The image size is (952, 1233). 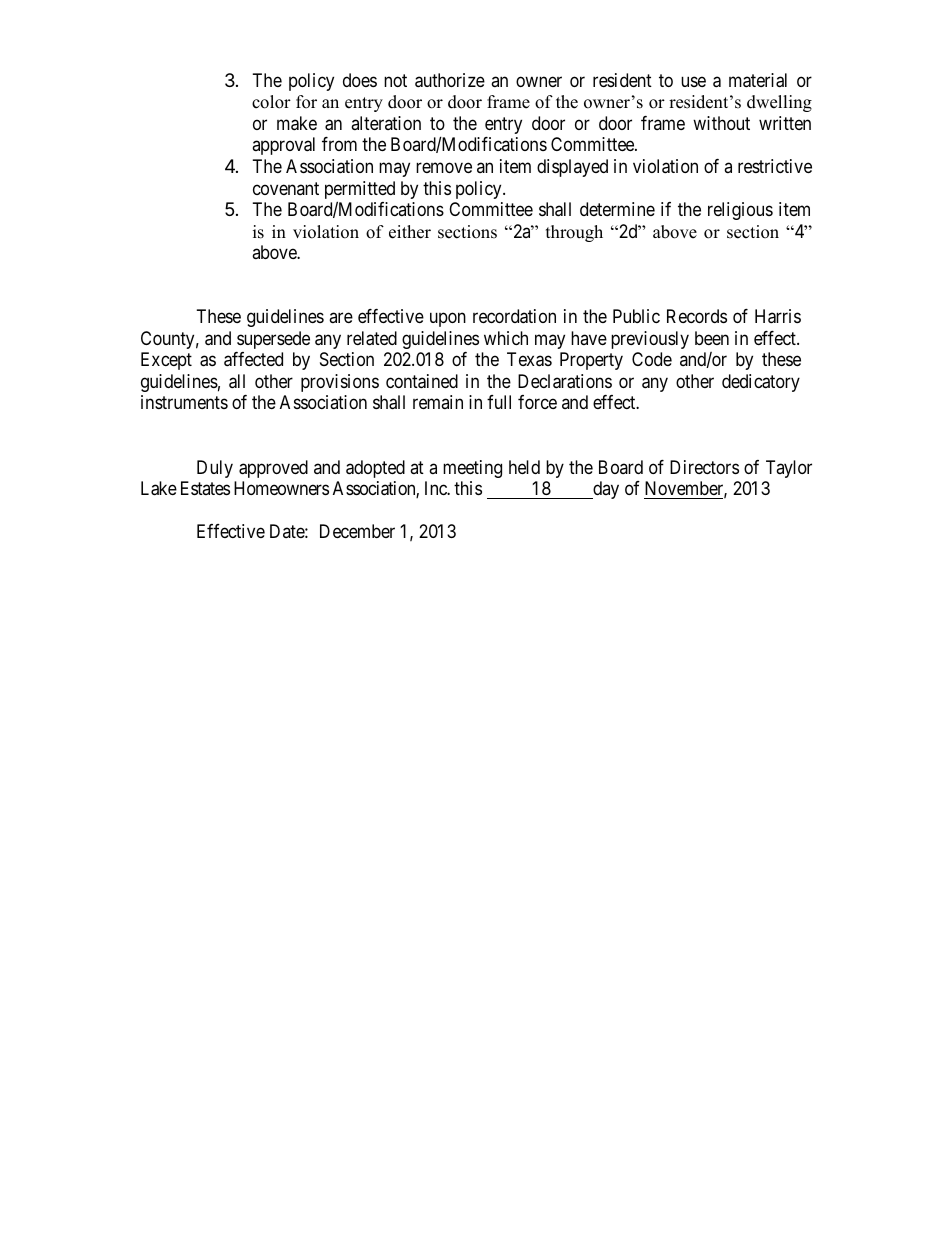 I want to click on December, so click(x=357, y=531).
